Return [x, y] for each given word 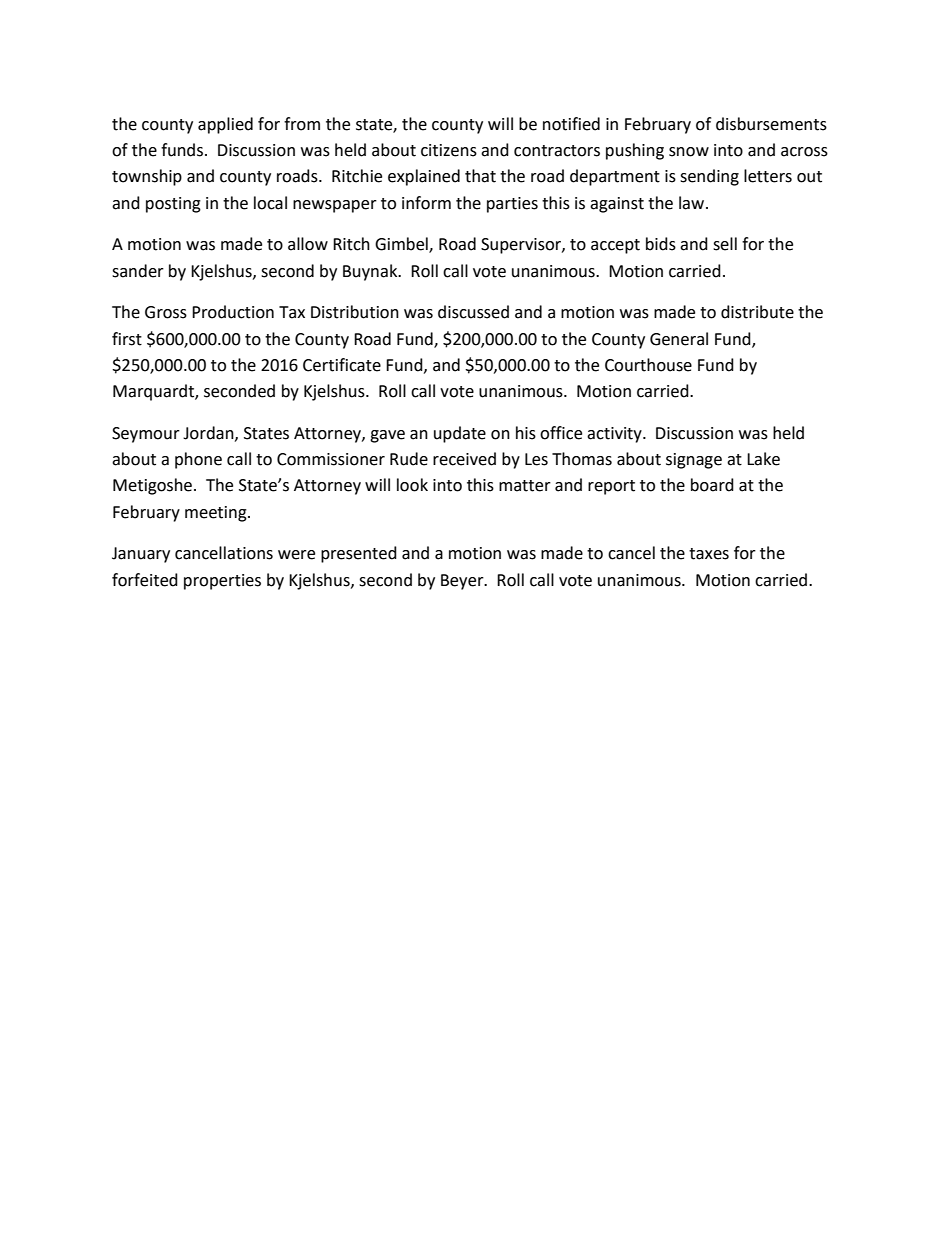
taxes [709, 554]
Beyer [463, 582]
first [127, 339]
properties [222, 582]
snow [689, 152]
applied [225, 125]
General [679, 339]
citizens [449, 150]
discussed [473, 312]
